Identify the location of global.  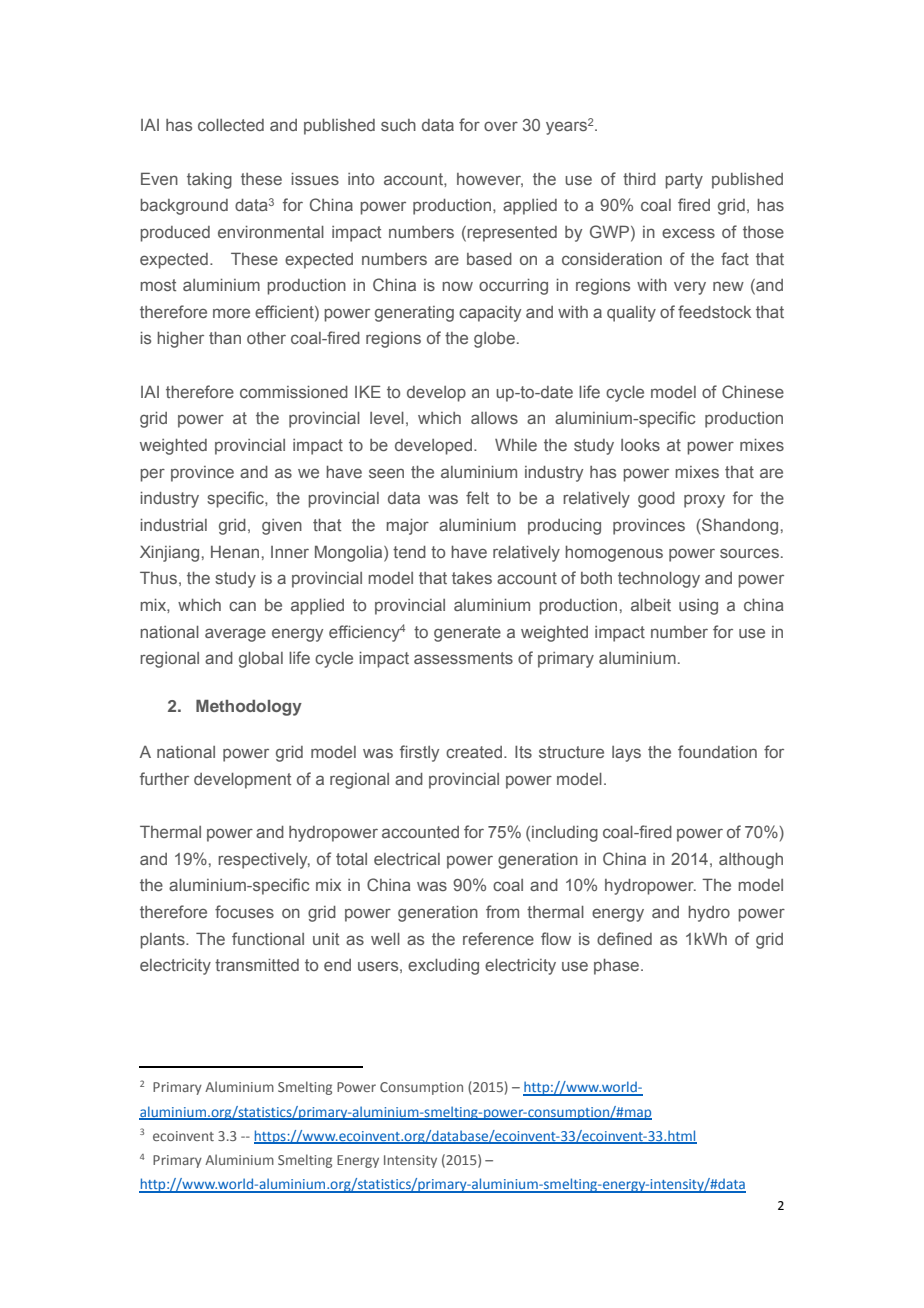
(261, 660).
